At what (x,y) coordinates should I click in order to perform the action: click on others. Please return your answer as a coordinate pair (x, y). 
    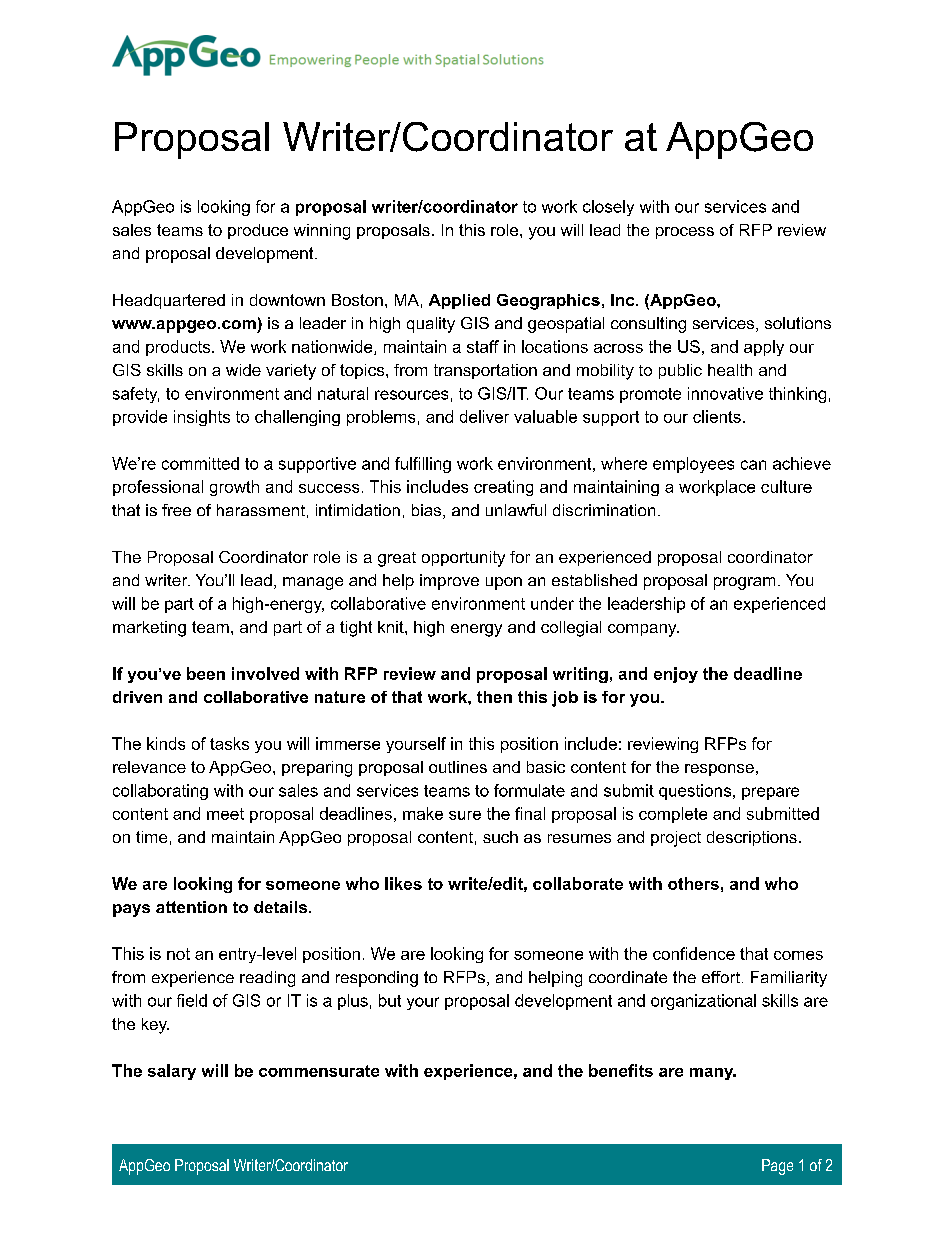
    Looking at the image, I should click on (693, 883).
